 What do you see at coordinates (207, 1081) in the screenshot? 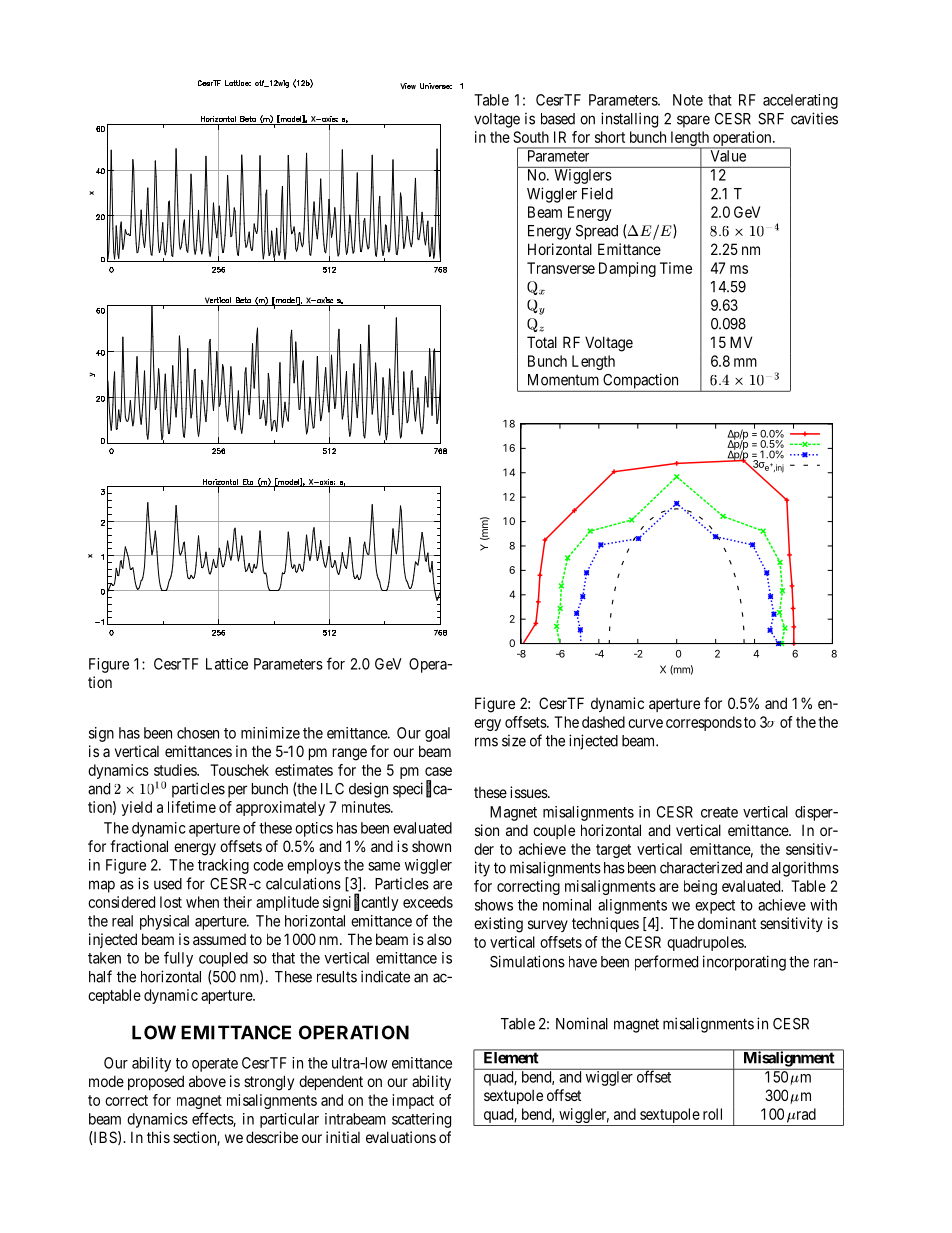
I see `above` at bounding box center [207, 1081].
